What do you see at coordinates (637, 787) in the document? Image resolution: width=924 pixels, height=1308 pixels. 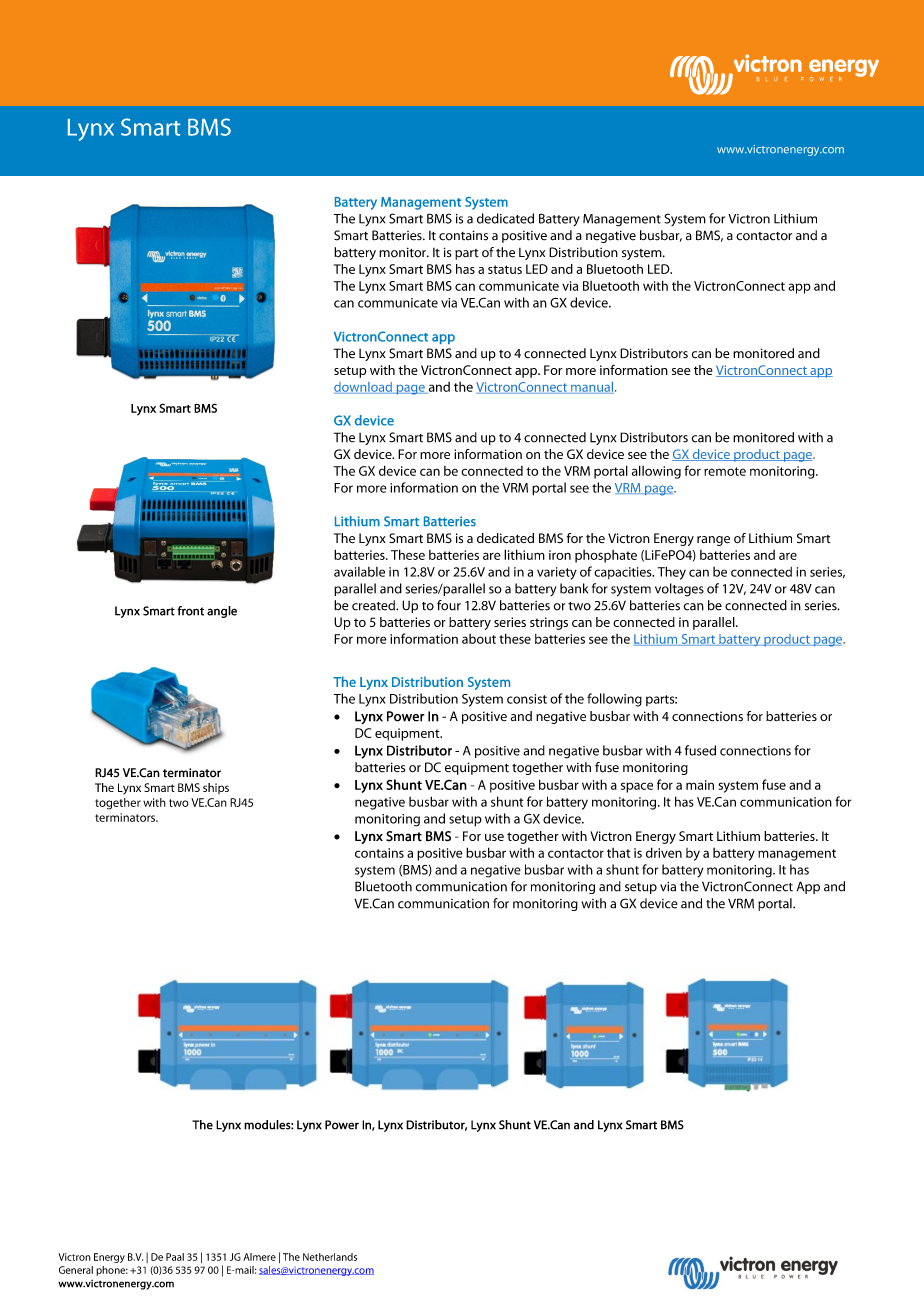 I see `space` at bounding box center [637, 787].
